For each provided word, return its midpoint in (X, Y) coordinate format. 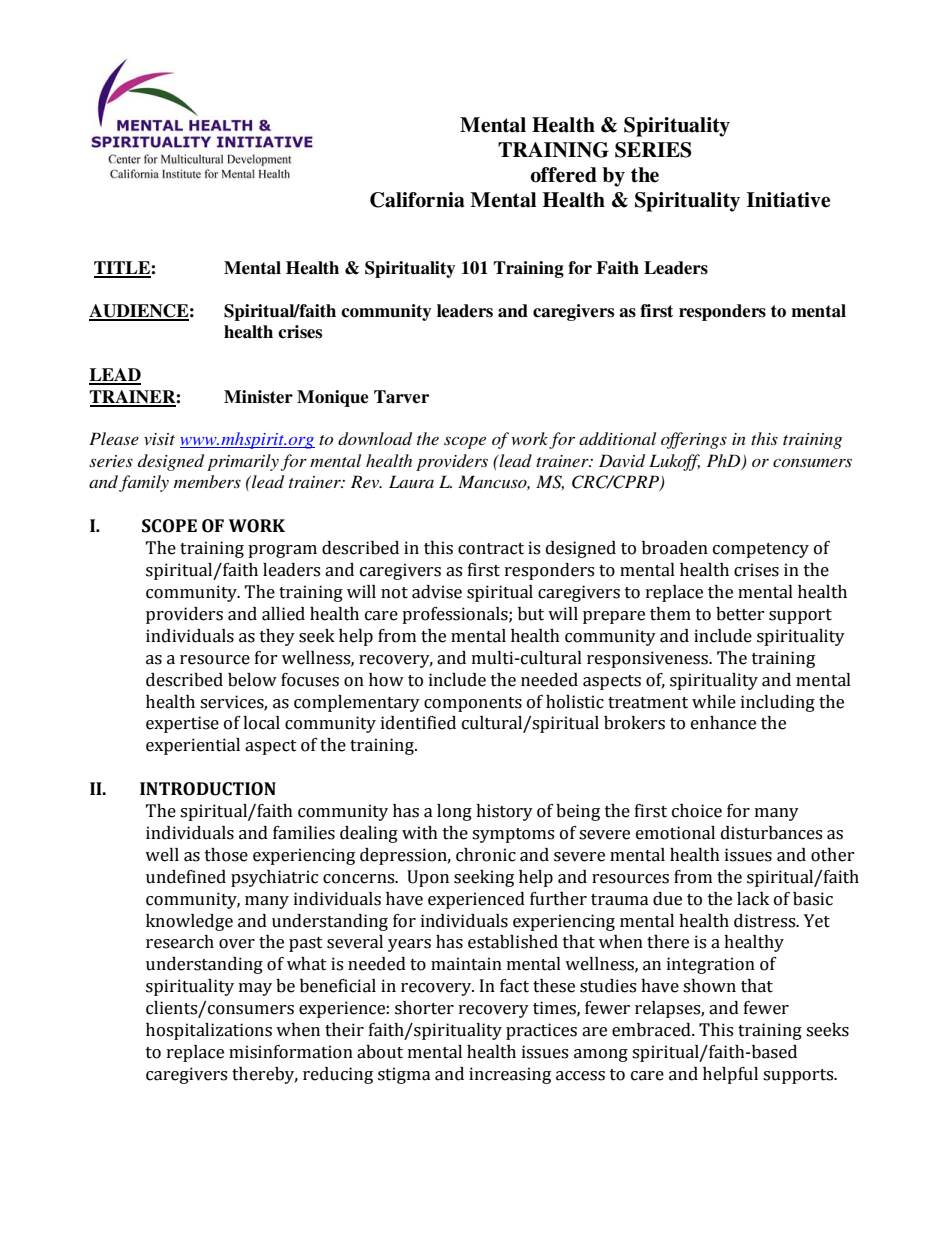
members (207, 481)
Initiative (788, 200)
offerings (694, 440)
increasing (510, 1075)
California (417, 200)
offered (563, 175)
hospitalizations (209, 1031)
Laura (411, 481)
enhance (723, 723)
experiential (193, 746)
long (454, 812)
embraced (652, 1030)
